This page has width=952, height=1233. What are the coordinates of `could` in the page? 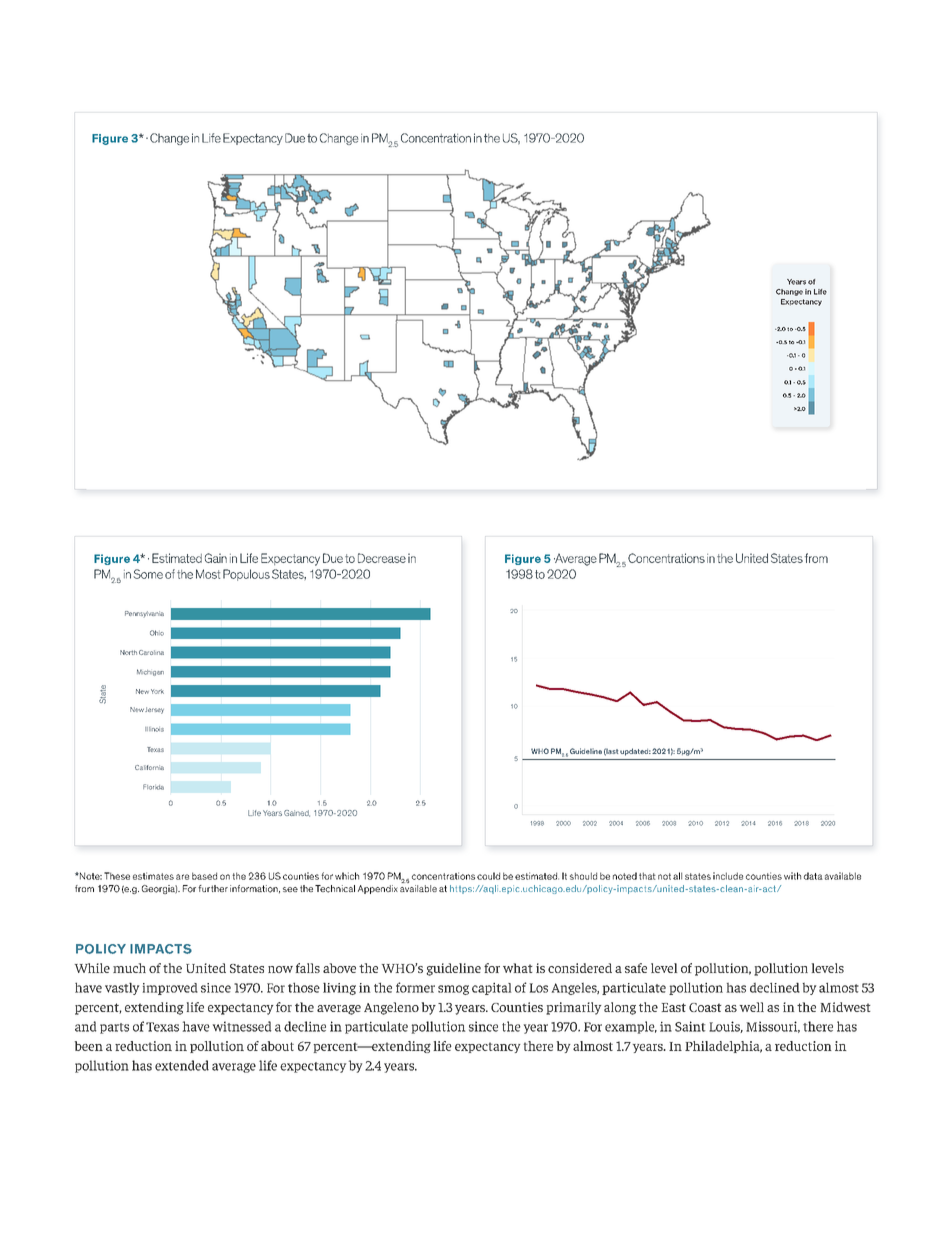 It's located at (488, 876).
